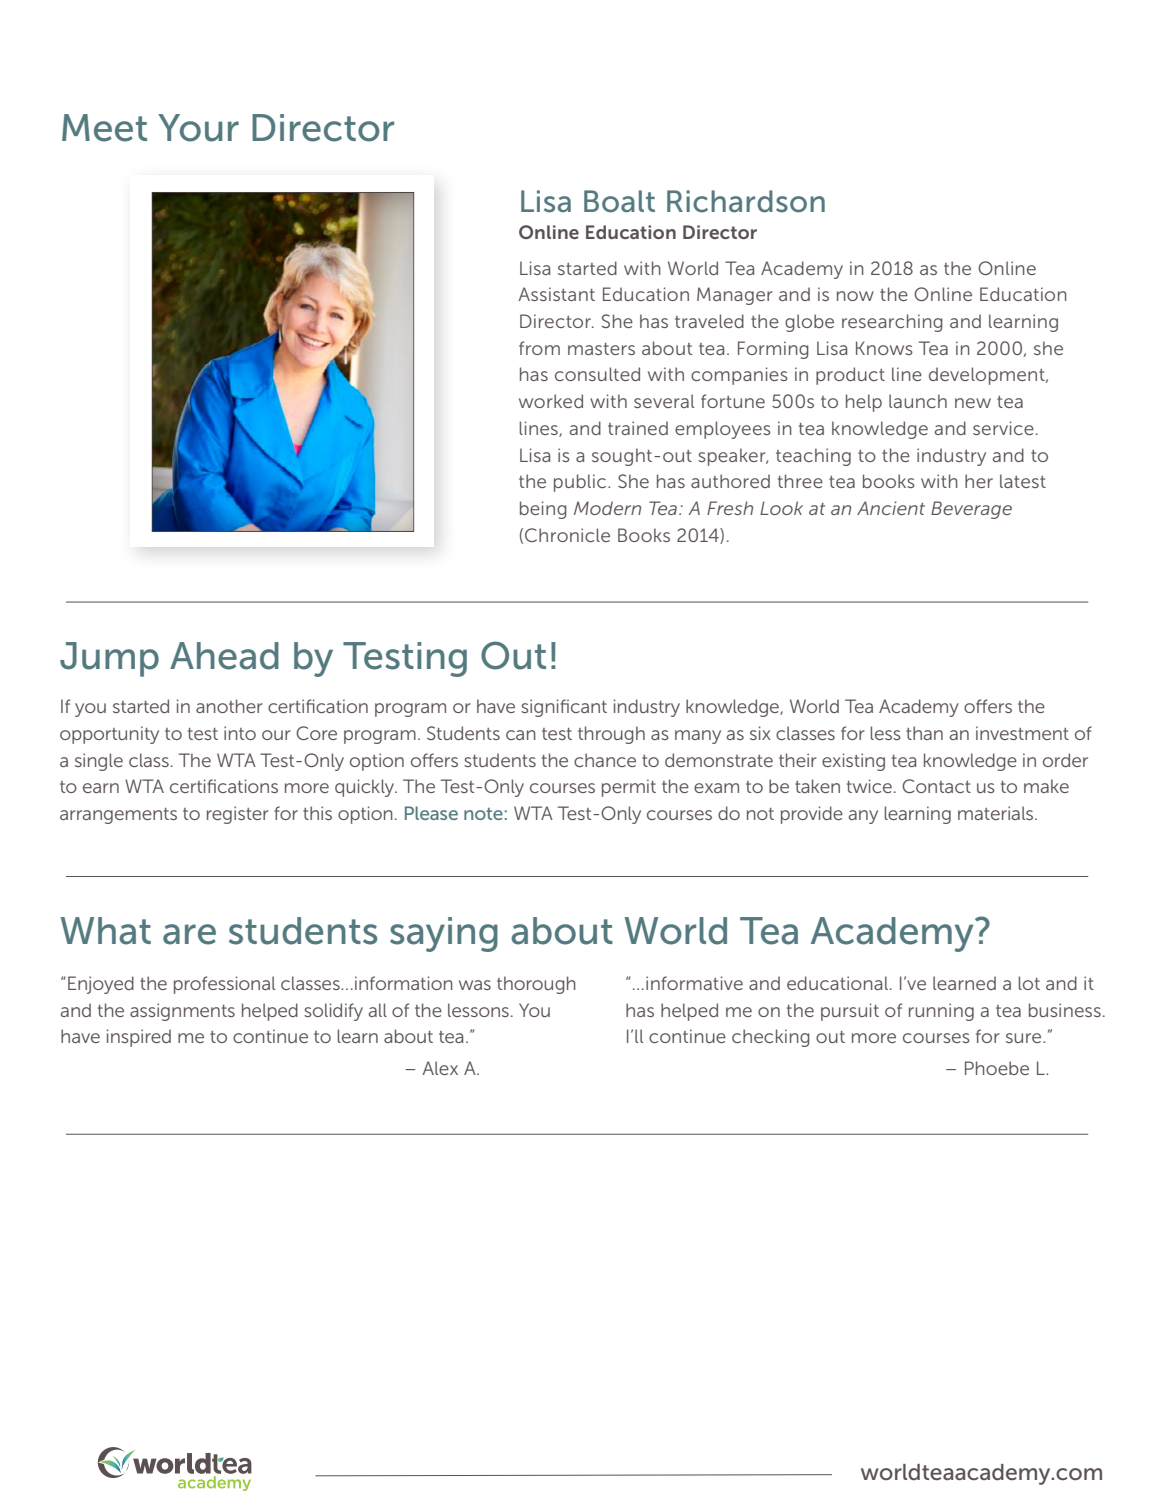  What do you see at coordinates (746, 201) in the image?
I see `Richardson` at bounding box center [746, 201].
